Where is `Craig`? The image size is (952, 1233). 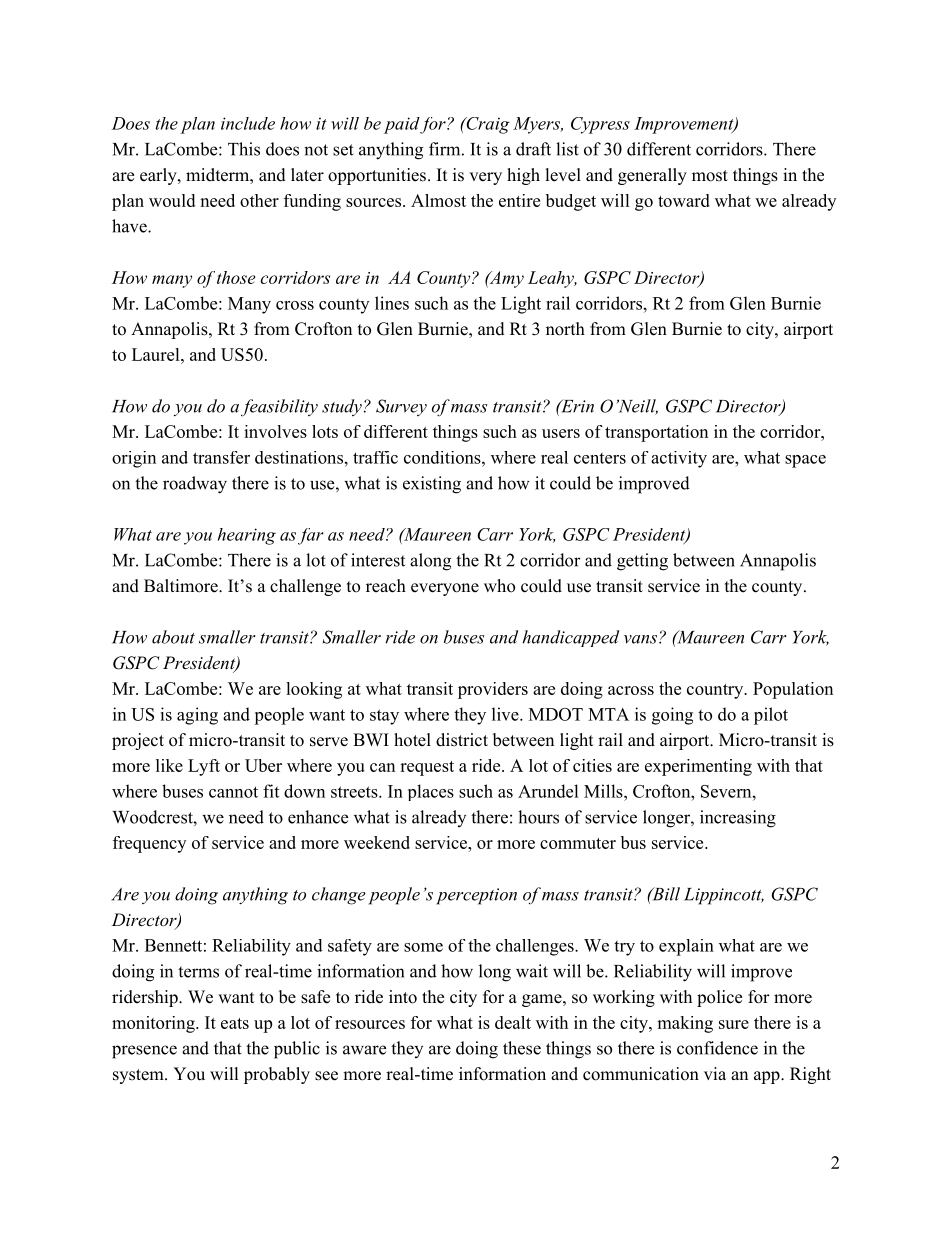 Craig is located at coordinates (487, 125).
